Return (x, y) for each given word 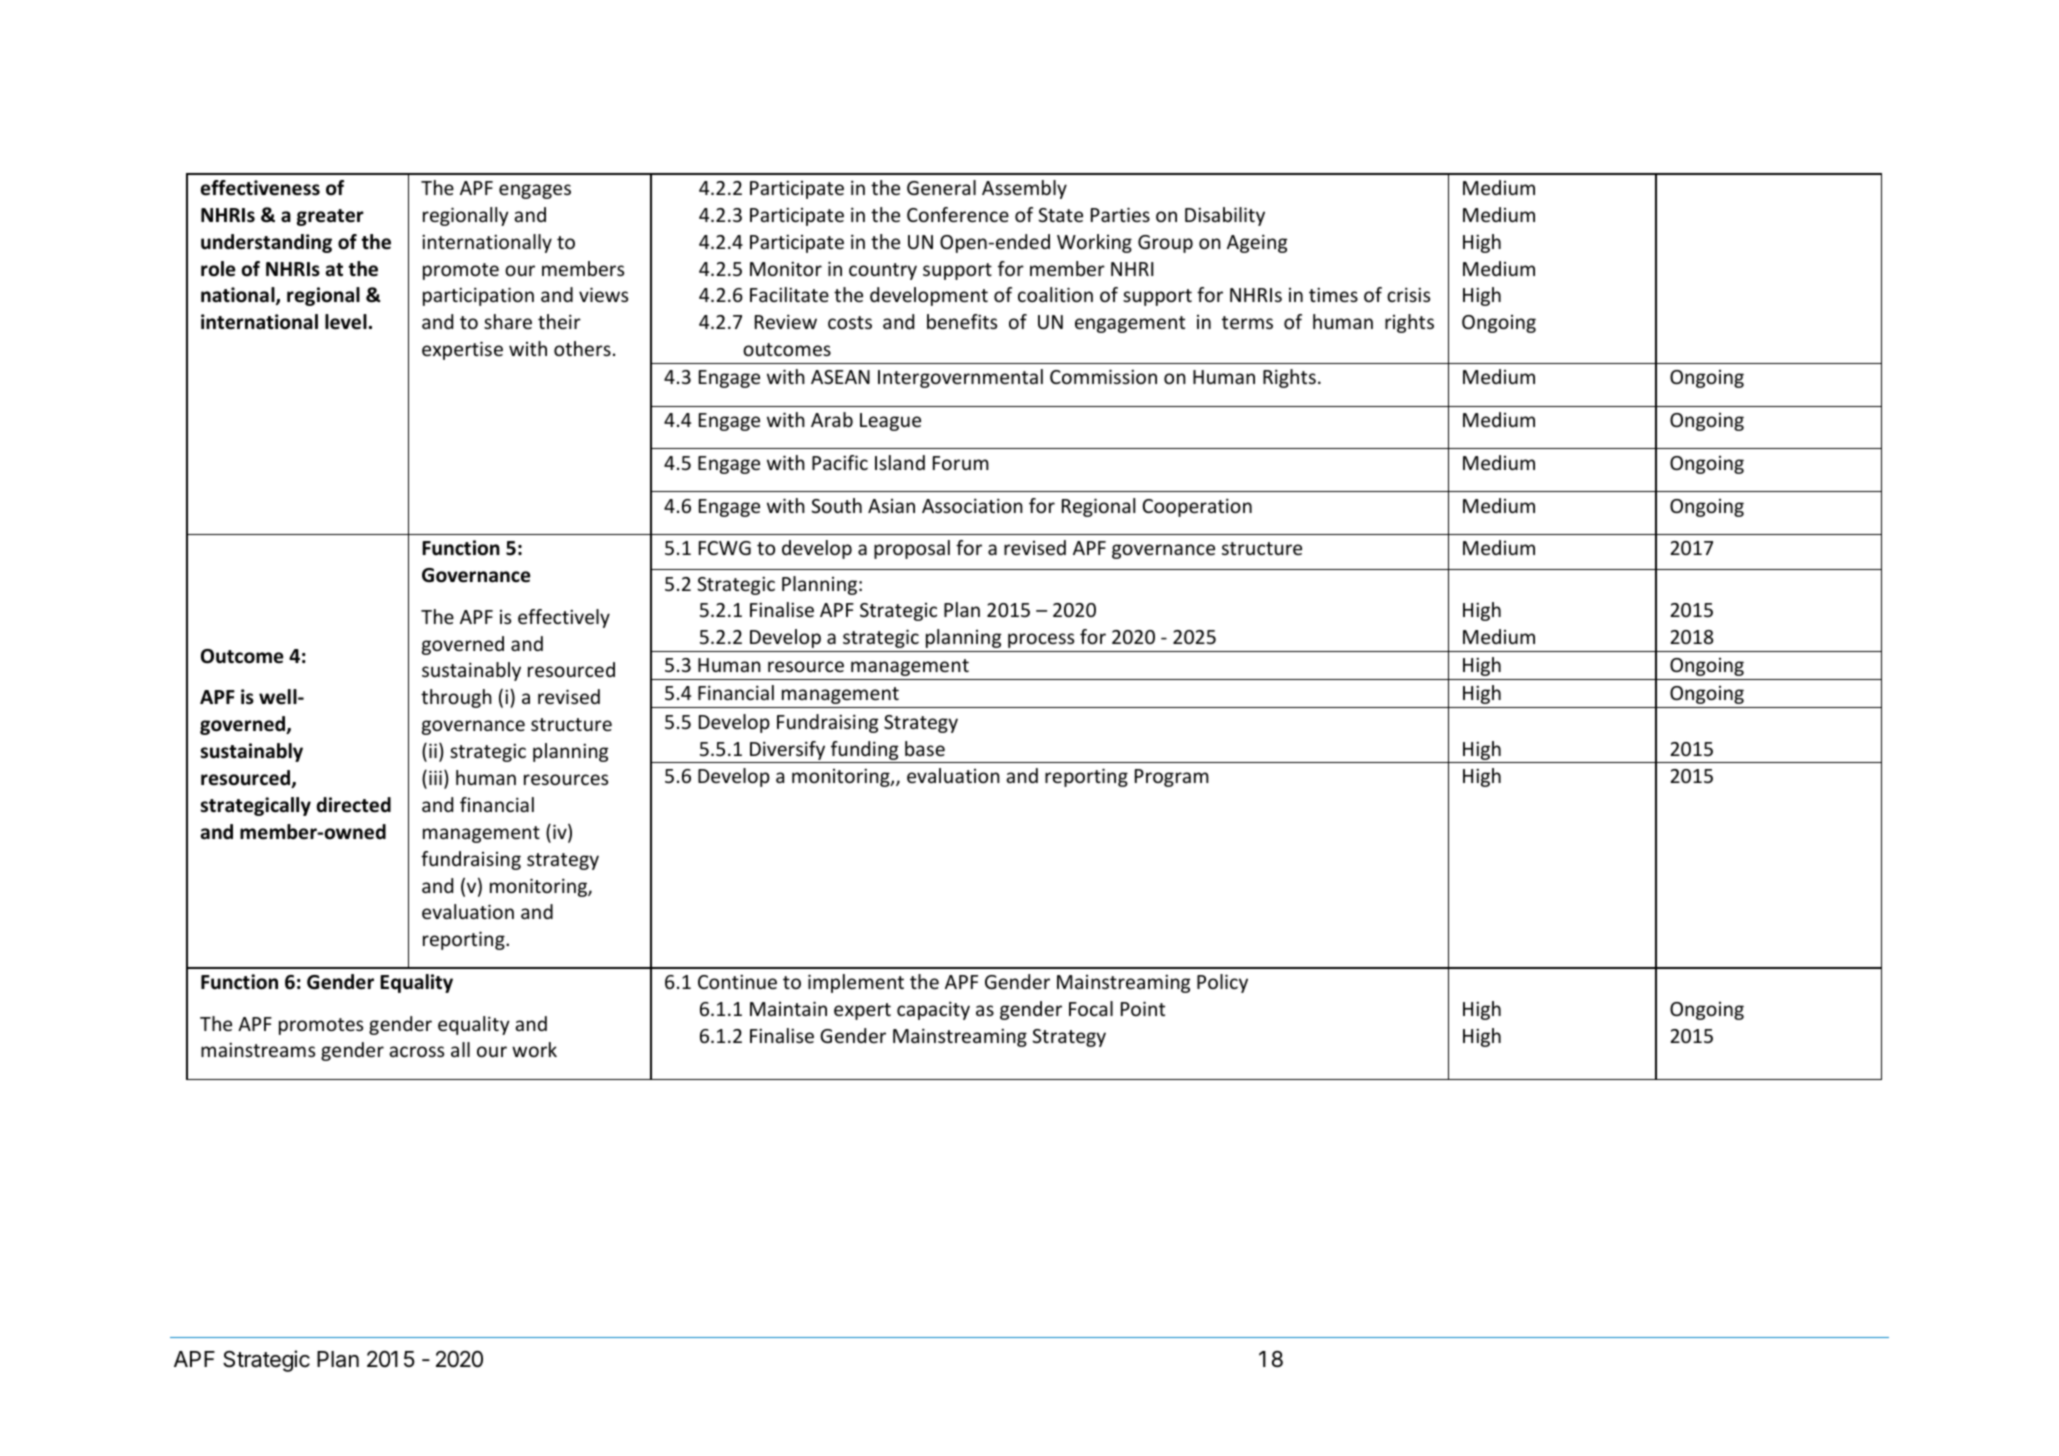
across (416, 1051)
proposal (912, 549)
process (1041, 640)
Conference (958, 214)
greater (330, 217)
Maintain (788, 1008)
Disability (1225, 216)
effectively (564, 618)
